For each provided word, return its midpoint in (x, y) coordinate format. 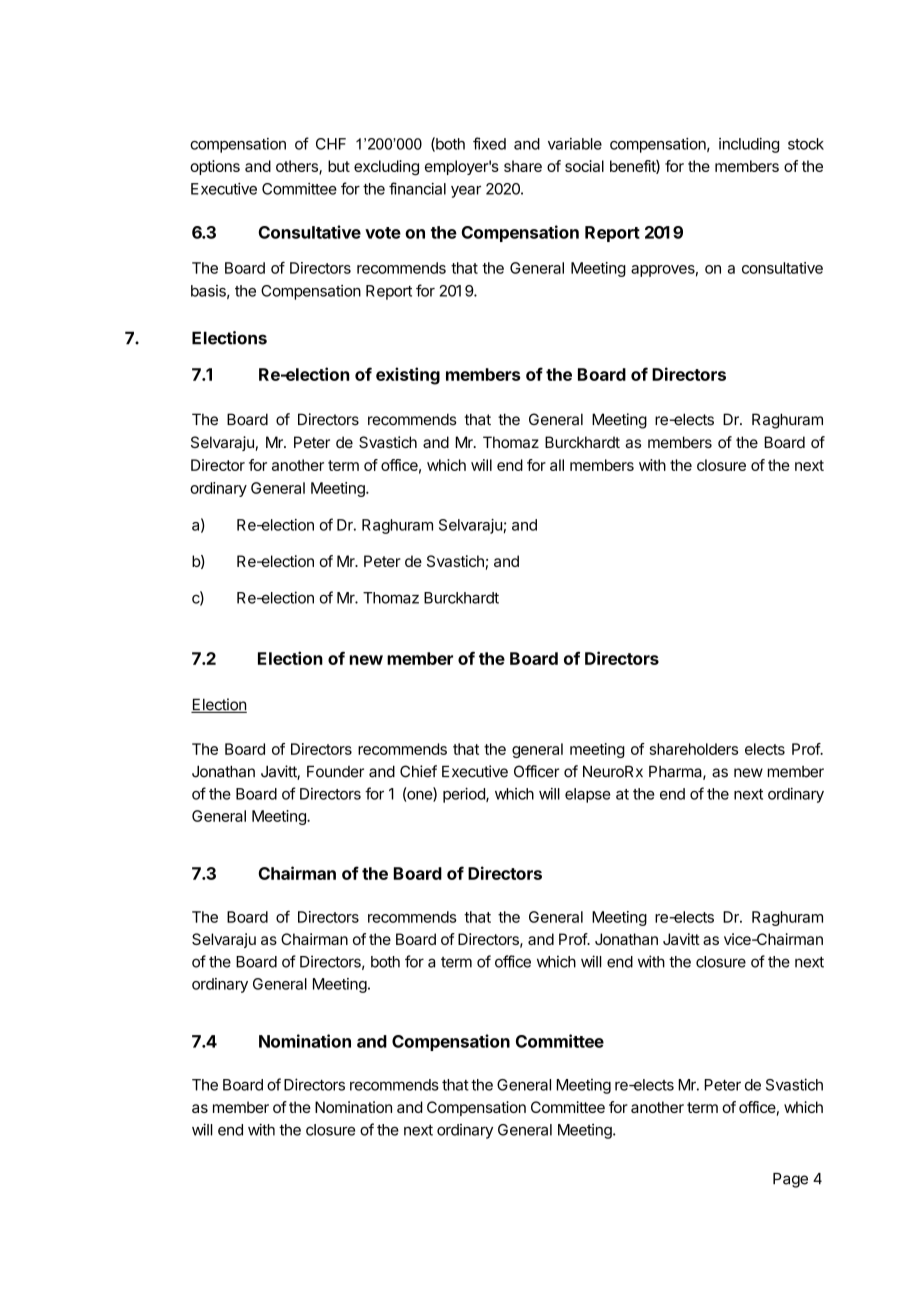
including (749, 145)
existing (408, 376)
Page (790, 1180)
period (465, 795)
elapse (588, 795)
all (557, 465)
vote (383, 233)
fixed (489, 143)
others (298, 167)
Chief (418, 771)
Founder (335, 771)
